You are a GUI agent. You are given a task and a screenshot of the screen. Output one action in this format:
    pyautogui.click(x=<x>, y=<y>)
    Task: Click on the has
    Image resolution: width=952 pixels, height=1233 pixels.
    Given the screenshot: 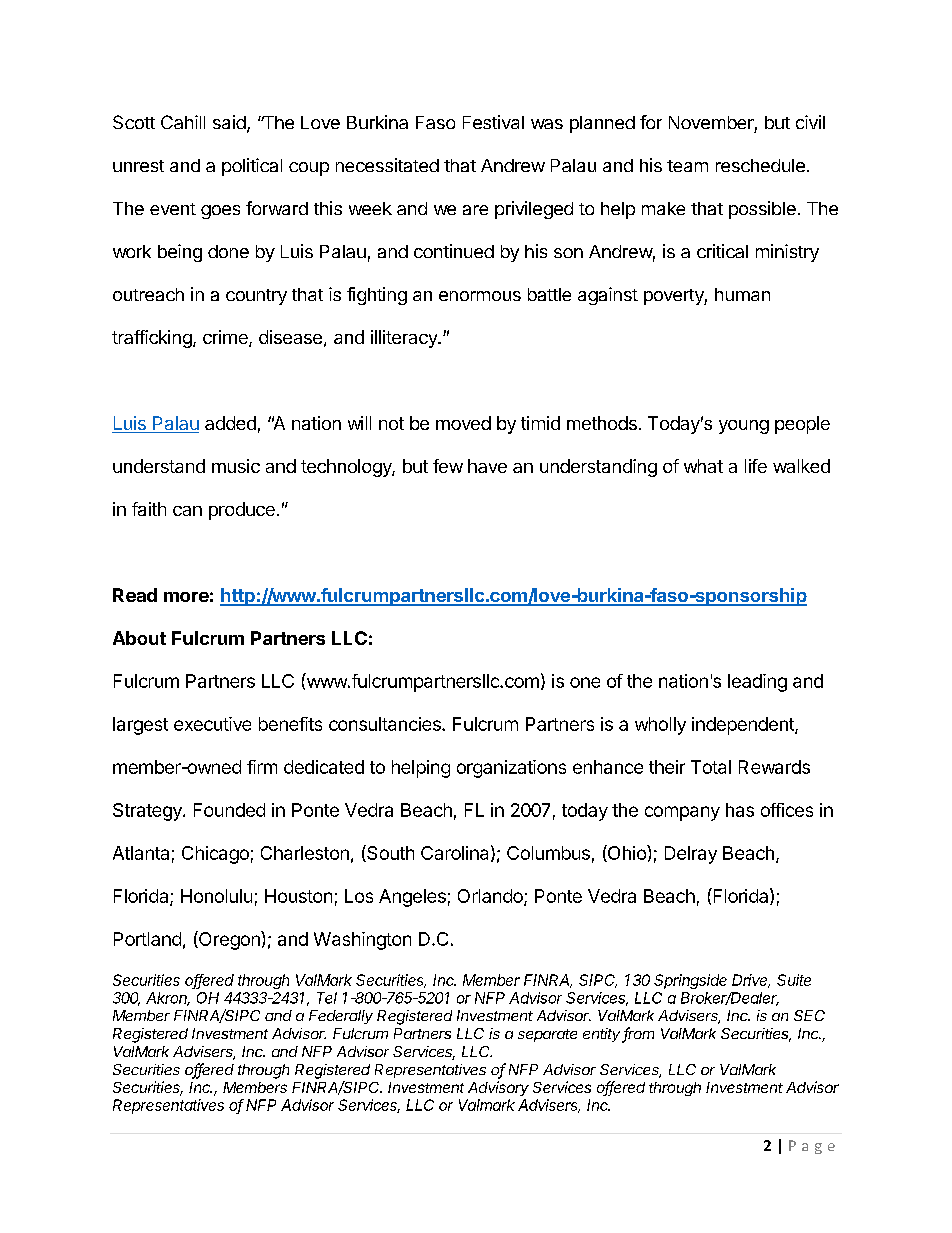 What is the action you would take?
    pyautogui.click(x=740, y=810)
